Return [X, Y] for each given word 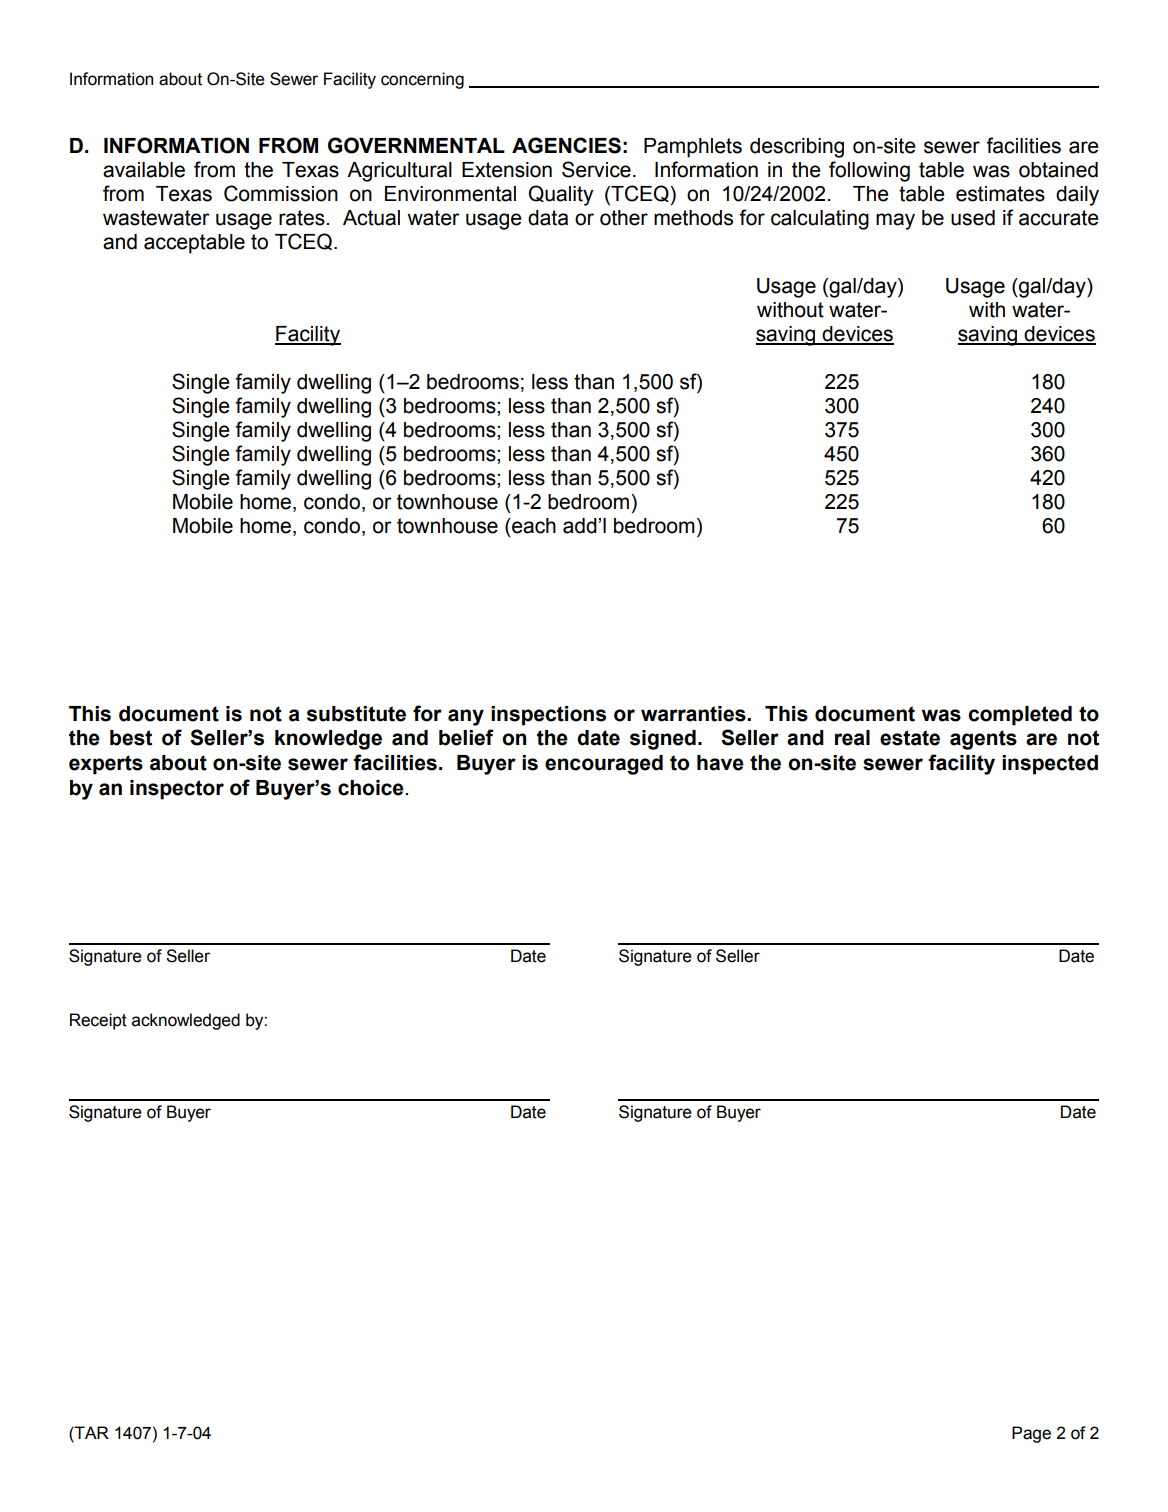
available [144, 170]
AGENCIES [566, 145]
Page [1031, 1434]
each [533, 526]
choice [372, 788]
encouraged [604, 765]
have [720, 763]
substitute [356, 714]
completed [1020, 716]
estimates [1000, 194]
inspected [1050, 765]
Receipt [98, 1021]
